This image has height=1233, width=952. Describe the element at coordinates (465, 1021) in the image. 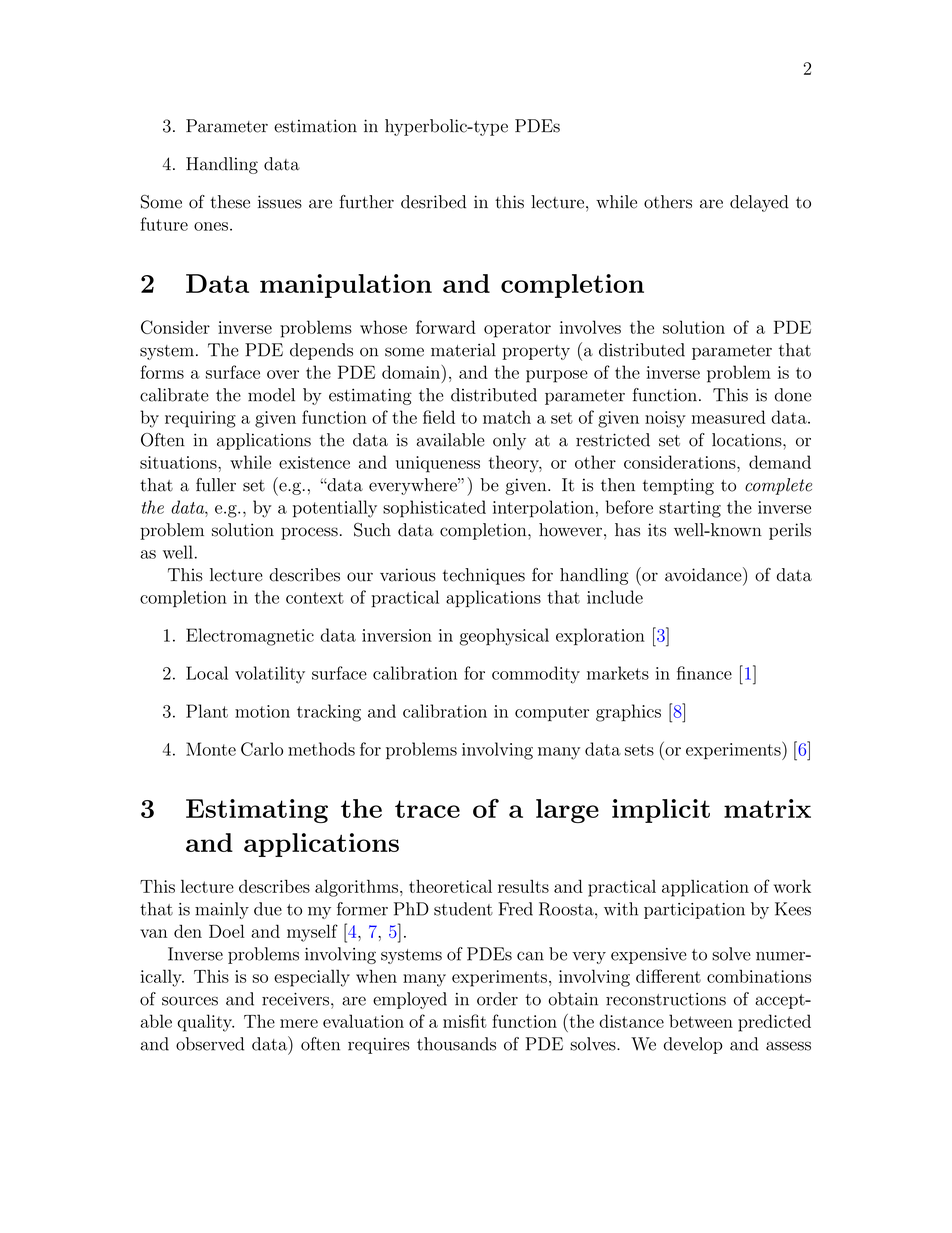

I see `misfit` at that location.
